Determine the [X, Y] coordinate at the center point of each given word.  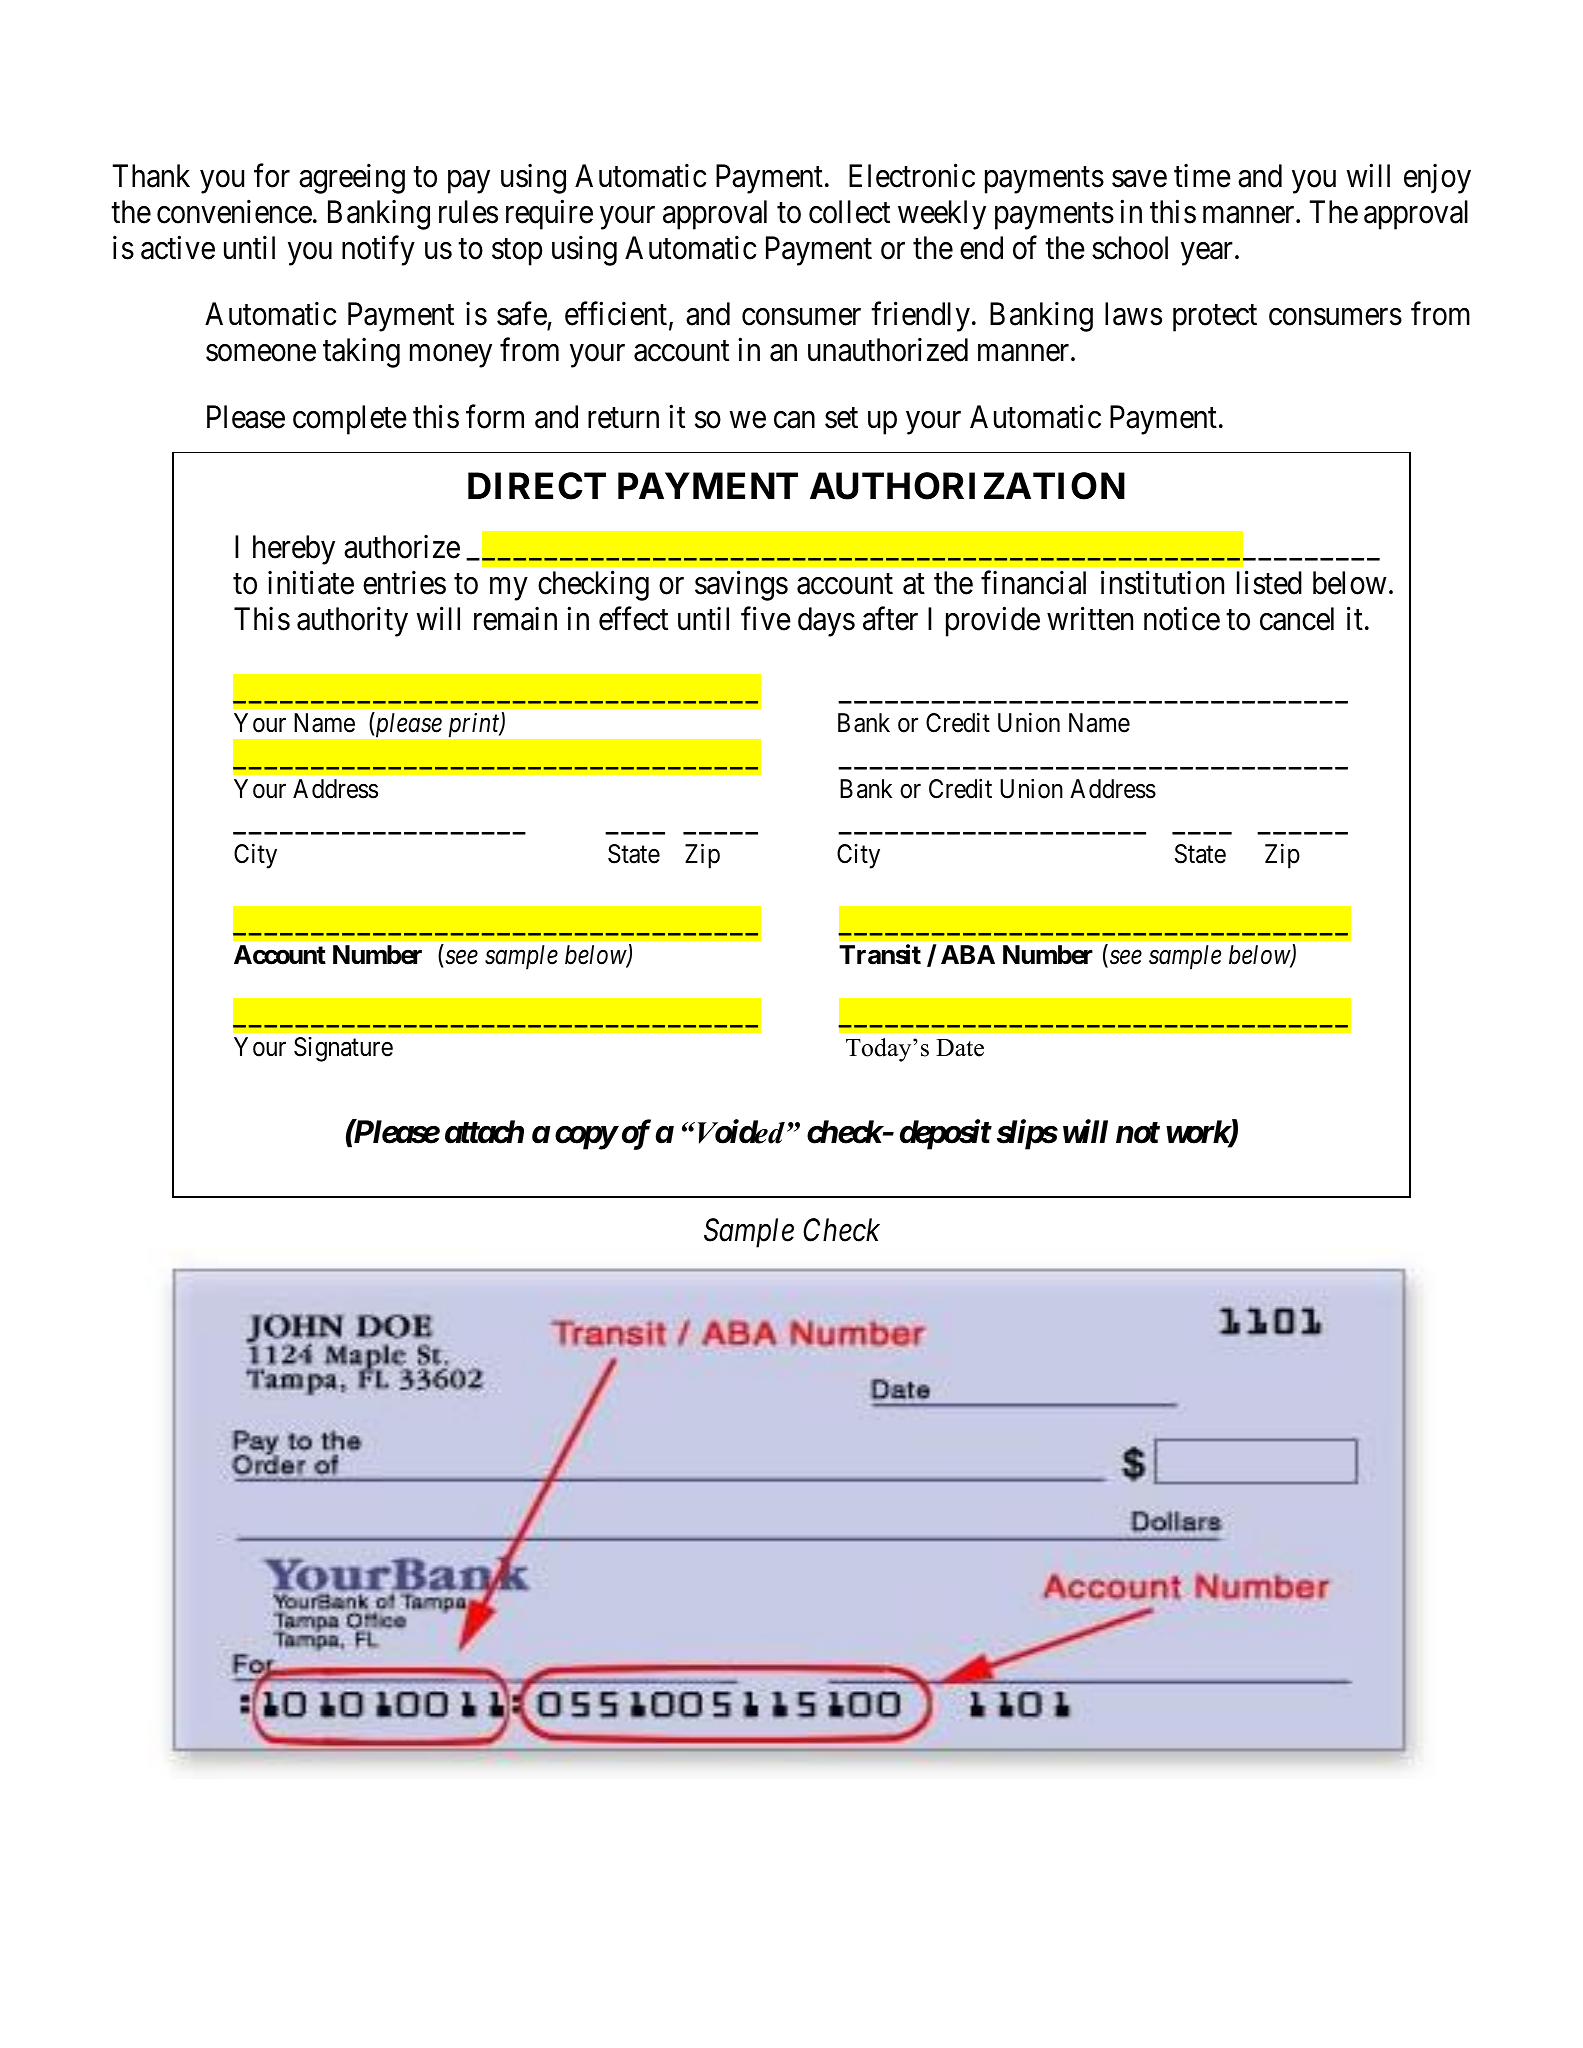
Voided [741, 1131]
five [766, 619]
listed [1269, 583]
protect [1215, 318]
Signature [343, 1049]
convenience [234, 212]
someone [261, 353]
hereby [294, 550]
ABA [968, 954]
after [890, 619]
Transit [880, 954]
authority [352, 622]
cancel [1297, 619]
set [841, 418]
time [1202, 176]
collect [849, 212]
